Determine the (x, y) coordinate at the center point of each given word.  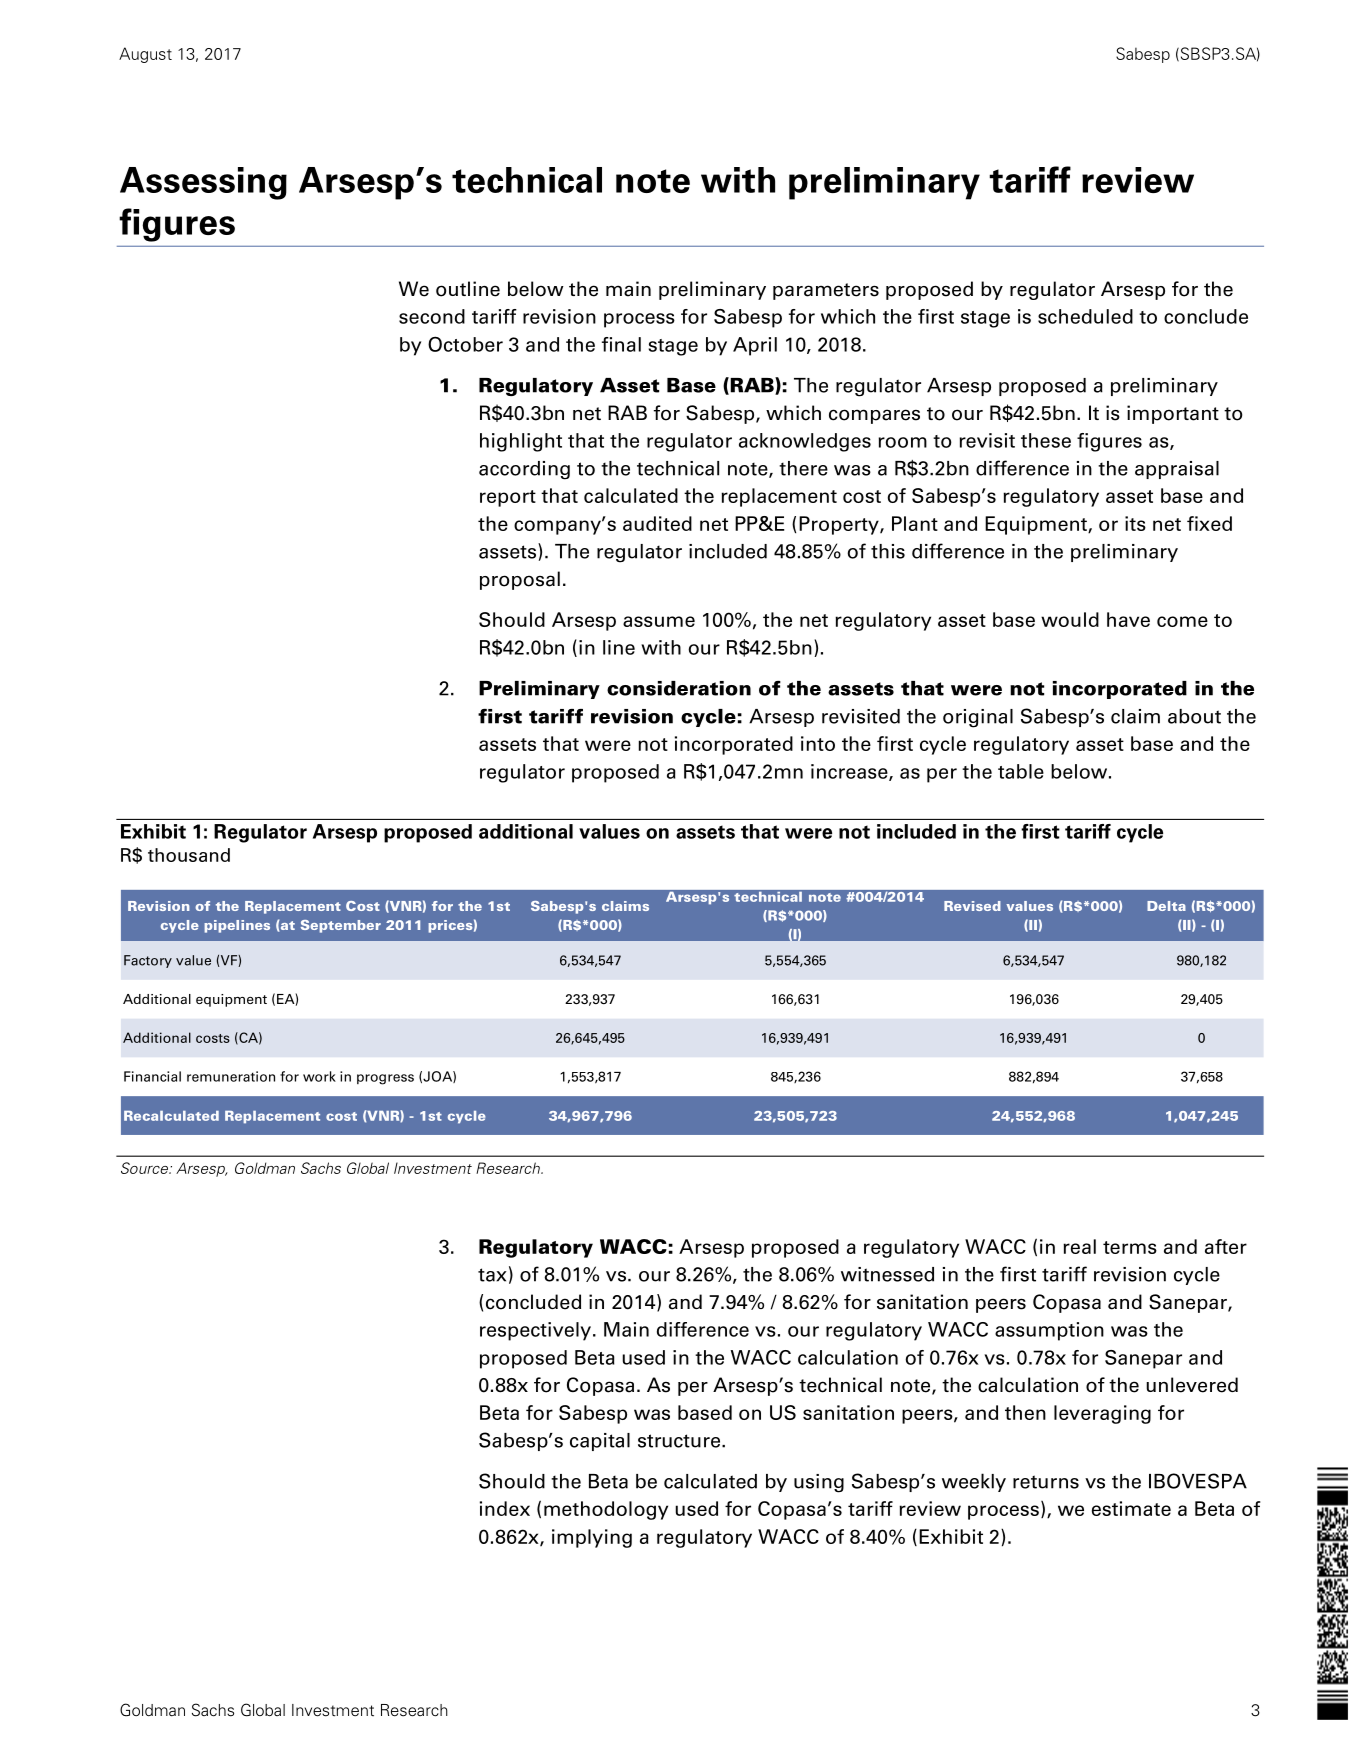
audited (657, 523)
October (465, 344)
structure (680, 1441)
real (1079, 1246)
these (1046, 440)
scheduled (1085, 316)
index (505, 1508)
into (818, 743)
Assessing (203, 183)
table (1021, 771)
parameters (826, 291)
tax (492, 1275)
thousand (189, 855)
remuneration (231, 1076)
